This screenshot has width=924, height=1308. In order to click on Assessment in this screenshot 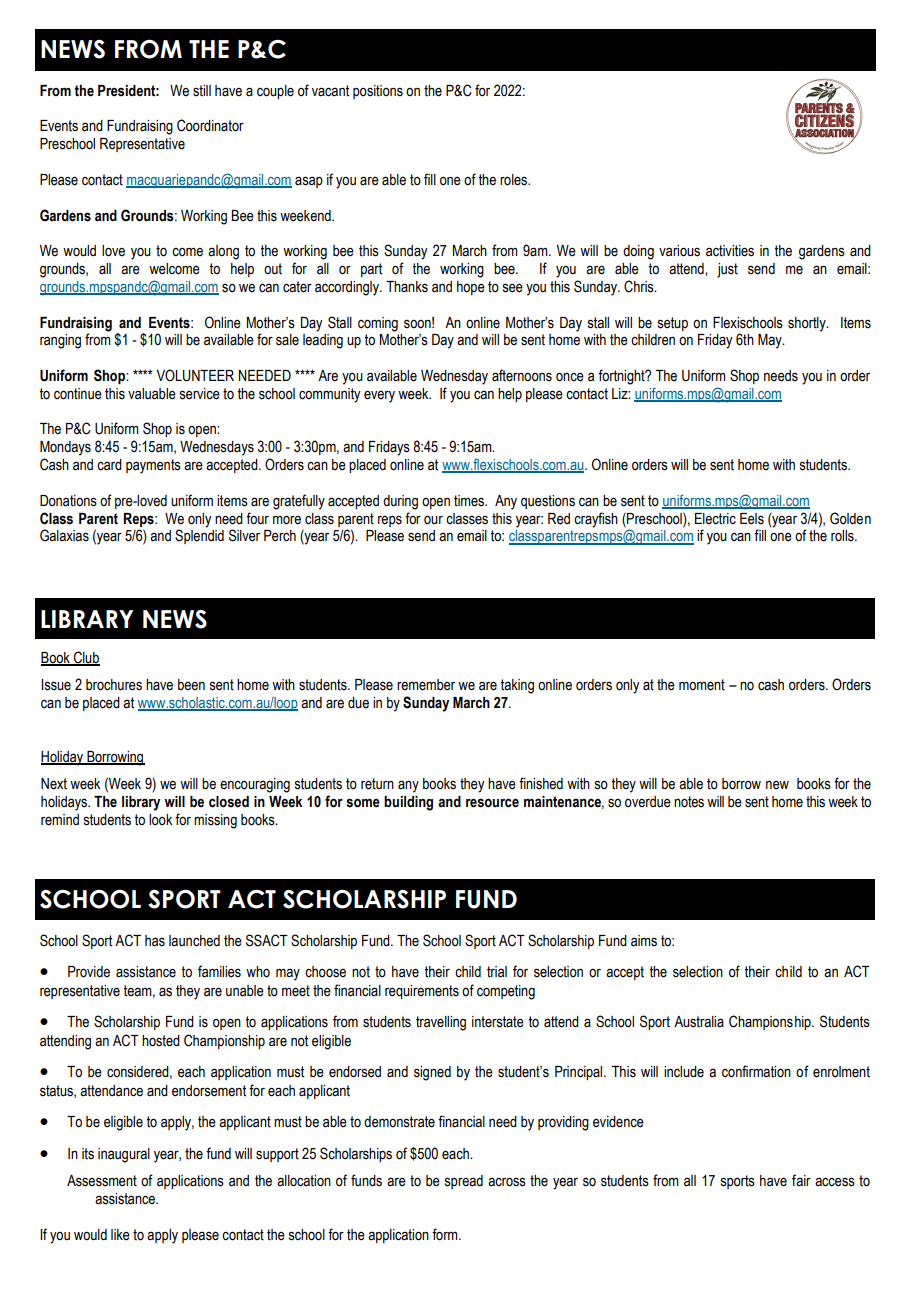, I will do `click(102, 1181)`.
